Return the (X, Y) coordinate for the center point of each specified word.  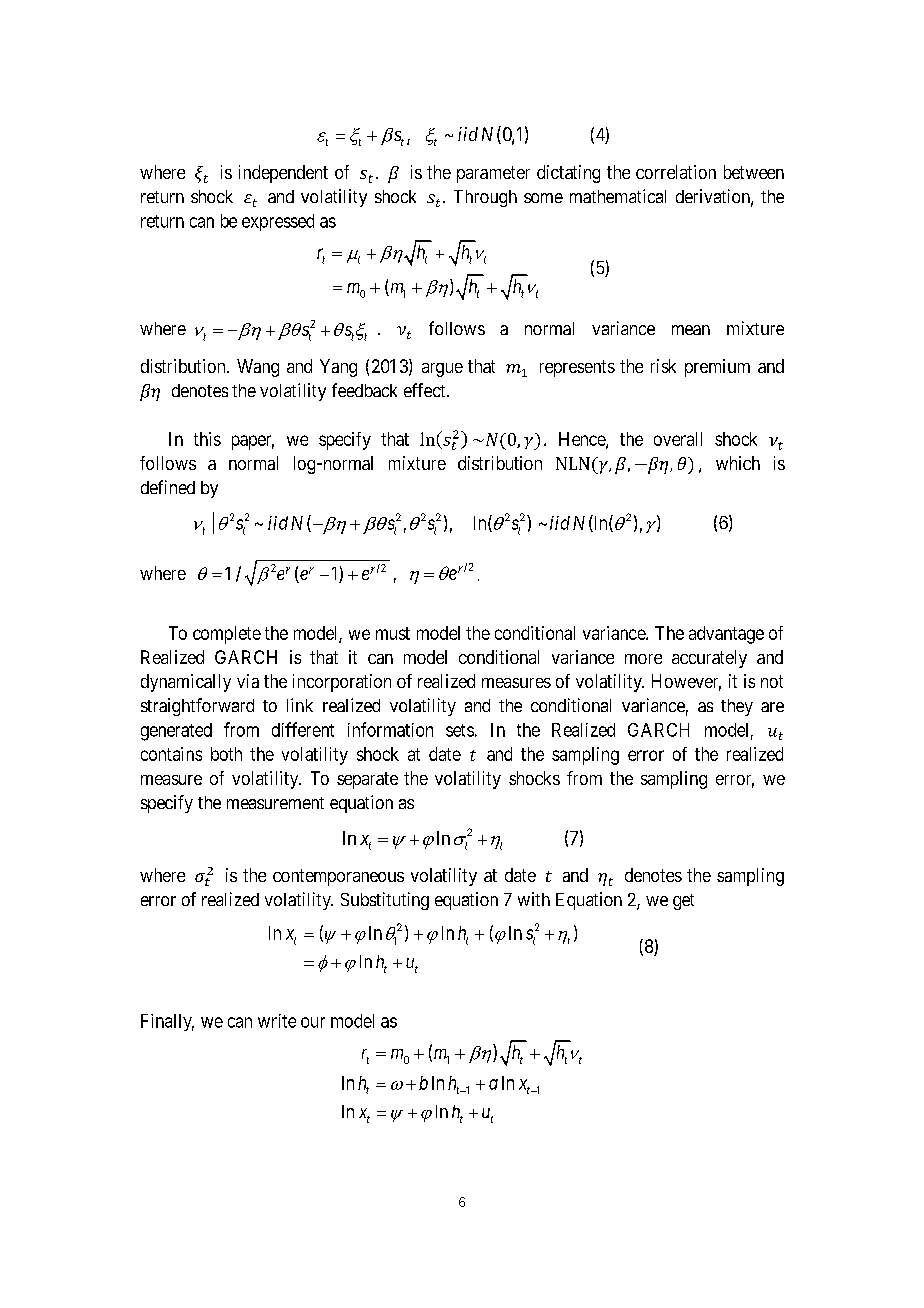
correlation (676, 172)
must (393, 633)
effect (426, 390)
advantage (726, 635)
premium (717, 368)
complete (227, 635)
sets (460, 730)
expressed (278, 222)
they (737, 707)
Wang (258, 368)
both (226, 754)
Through (485, 198)
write (277, 1021)
